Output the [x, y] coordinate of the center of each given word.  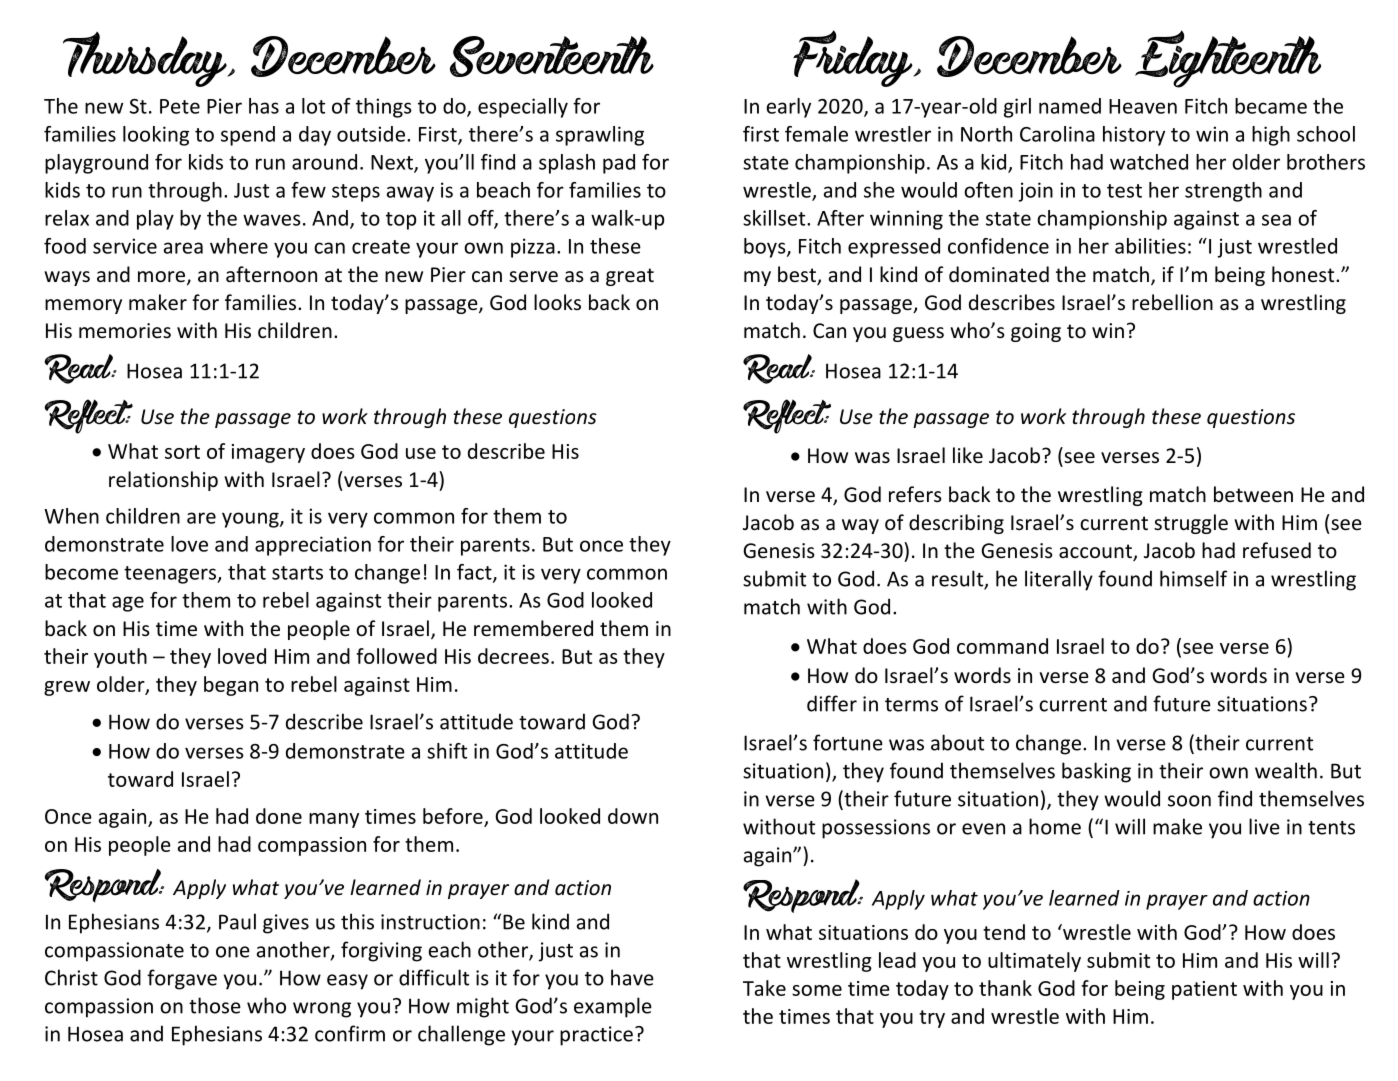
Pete [180, 106]
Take [764, 988]
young [251, 520]
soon [1189, 801]
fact [475, 573]
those [215, 1005]
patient [1204, 990]
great [630, 277]
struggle [1191, 524]
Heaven [1143, 106]
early [788, 108]
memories [125, 331]
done [279, 816]
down [633, 816]
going [1036, 332]
